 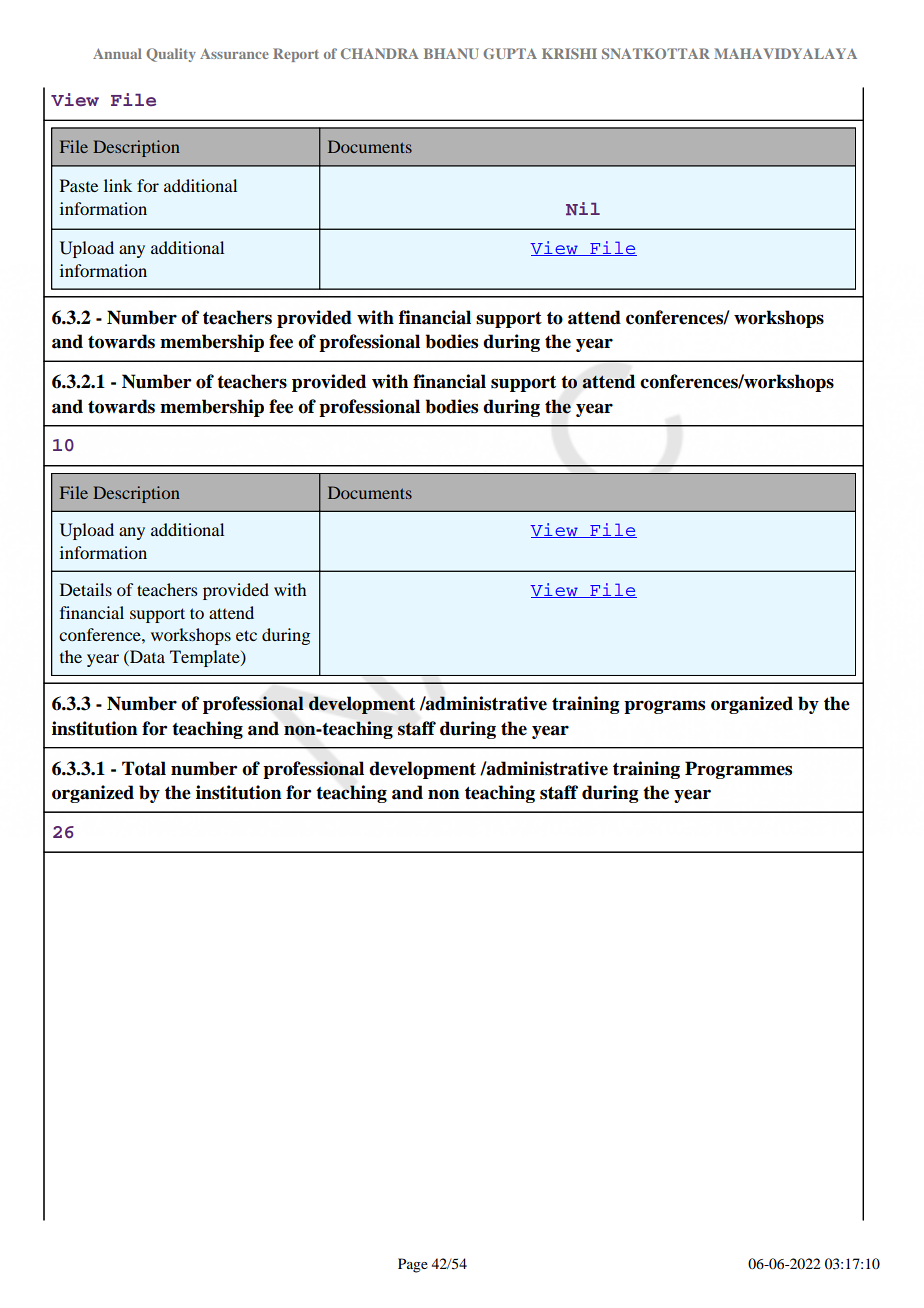 What do you see at coordinates (583, 208) in the page?
I see `Nil` at bounding box center [583, 208].
